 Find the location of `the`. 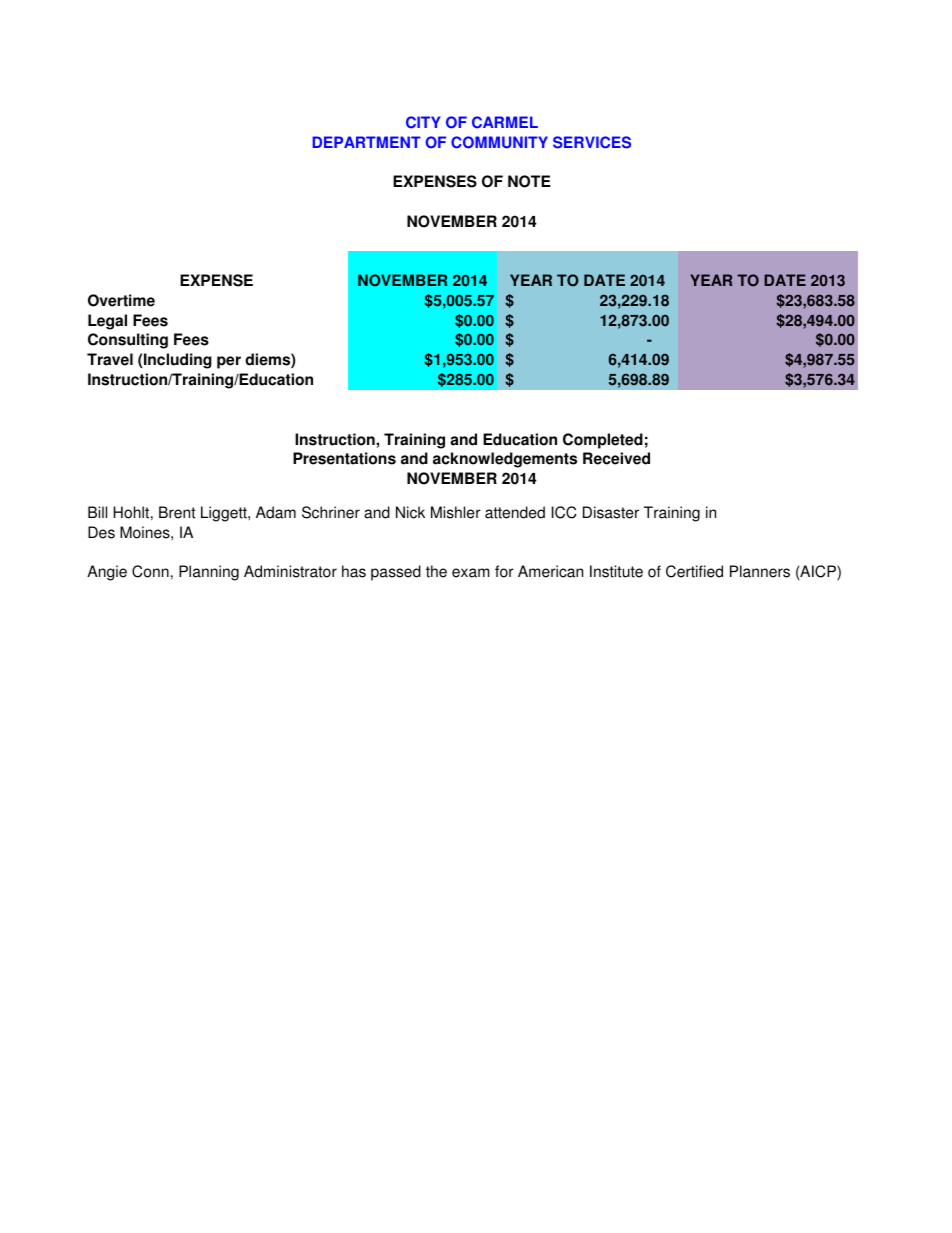

the is located at coordinates (436, 571).
